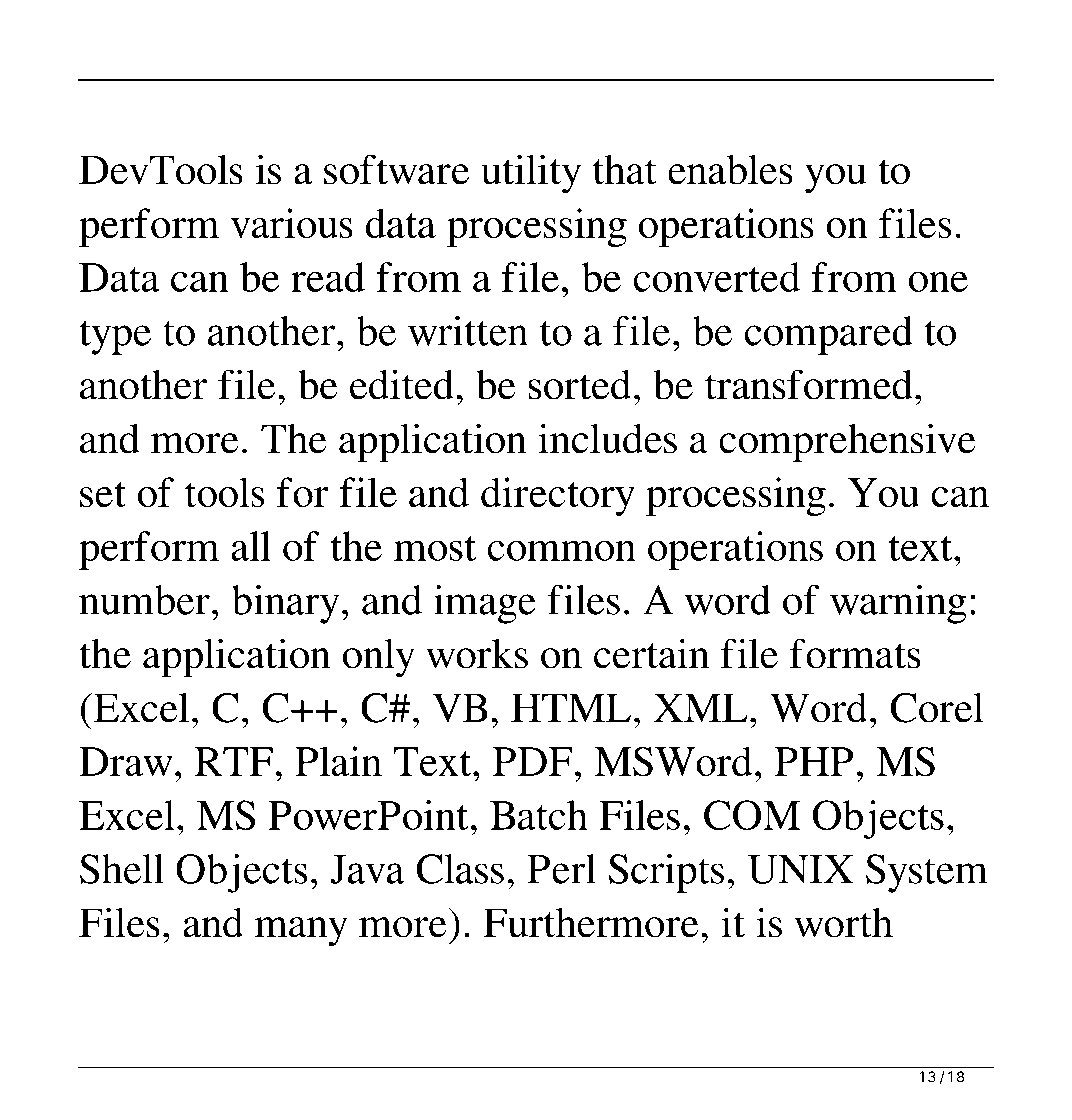 The image size is (1072, 1120). Describe the element at coordinates (730, 169) in the image. I see `enables` at that location.
